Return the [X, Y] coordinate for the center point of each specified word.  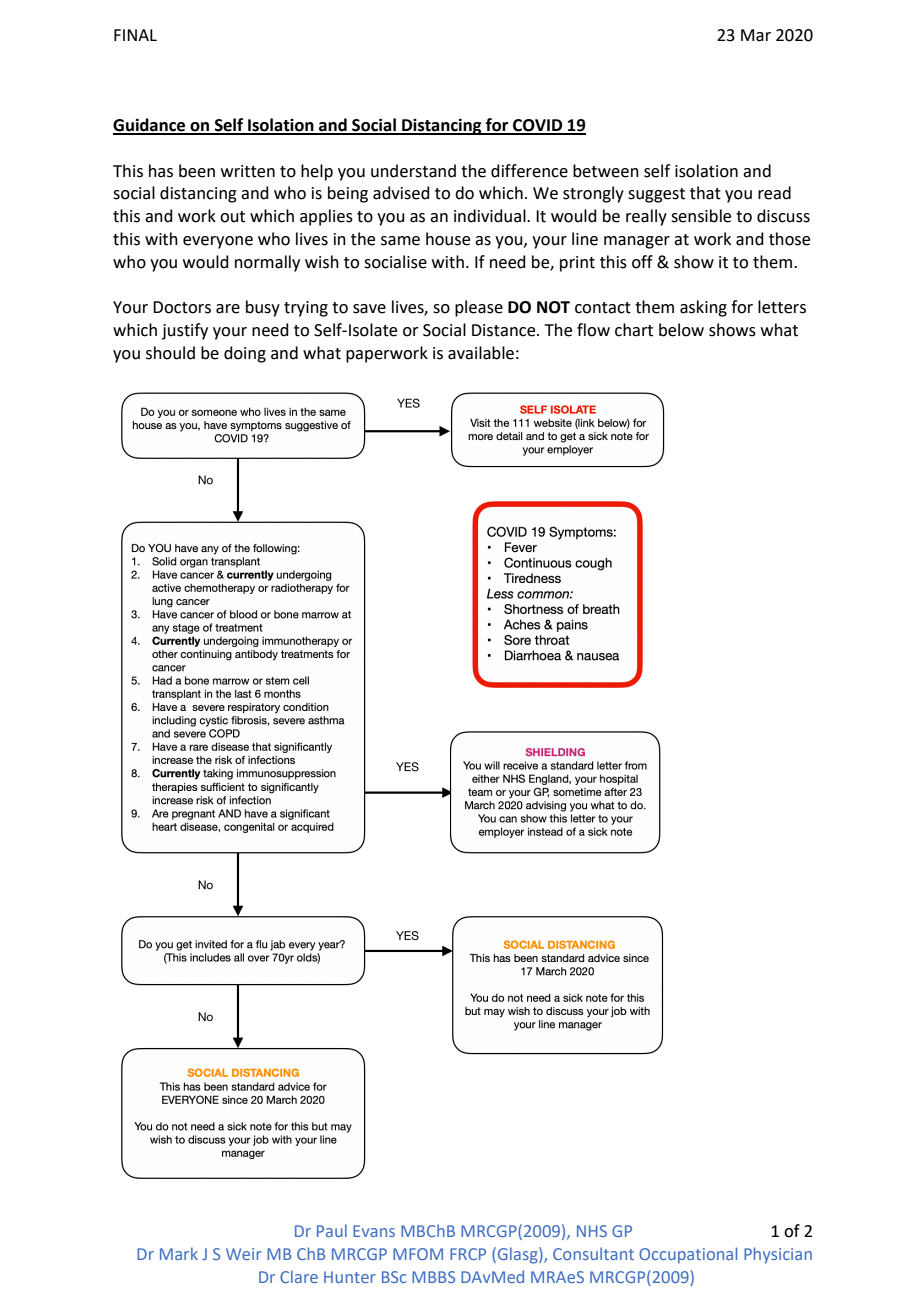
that [705, 193]
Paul [332, 1230]
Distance [505, 330]
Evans [374, 1231]
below [681, 330]
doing [245, 354]
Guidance [150, 126]
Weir [244, 1254]
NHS [592, 1231]
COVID [538, 126]
